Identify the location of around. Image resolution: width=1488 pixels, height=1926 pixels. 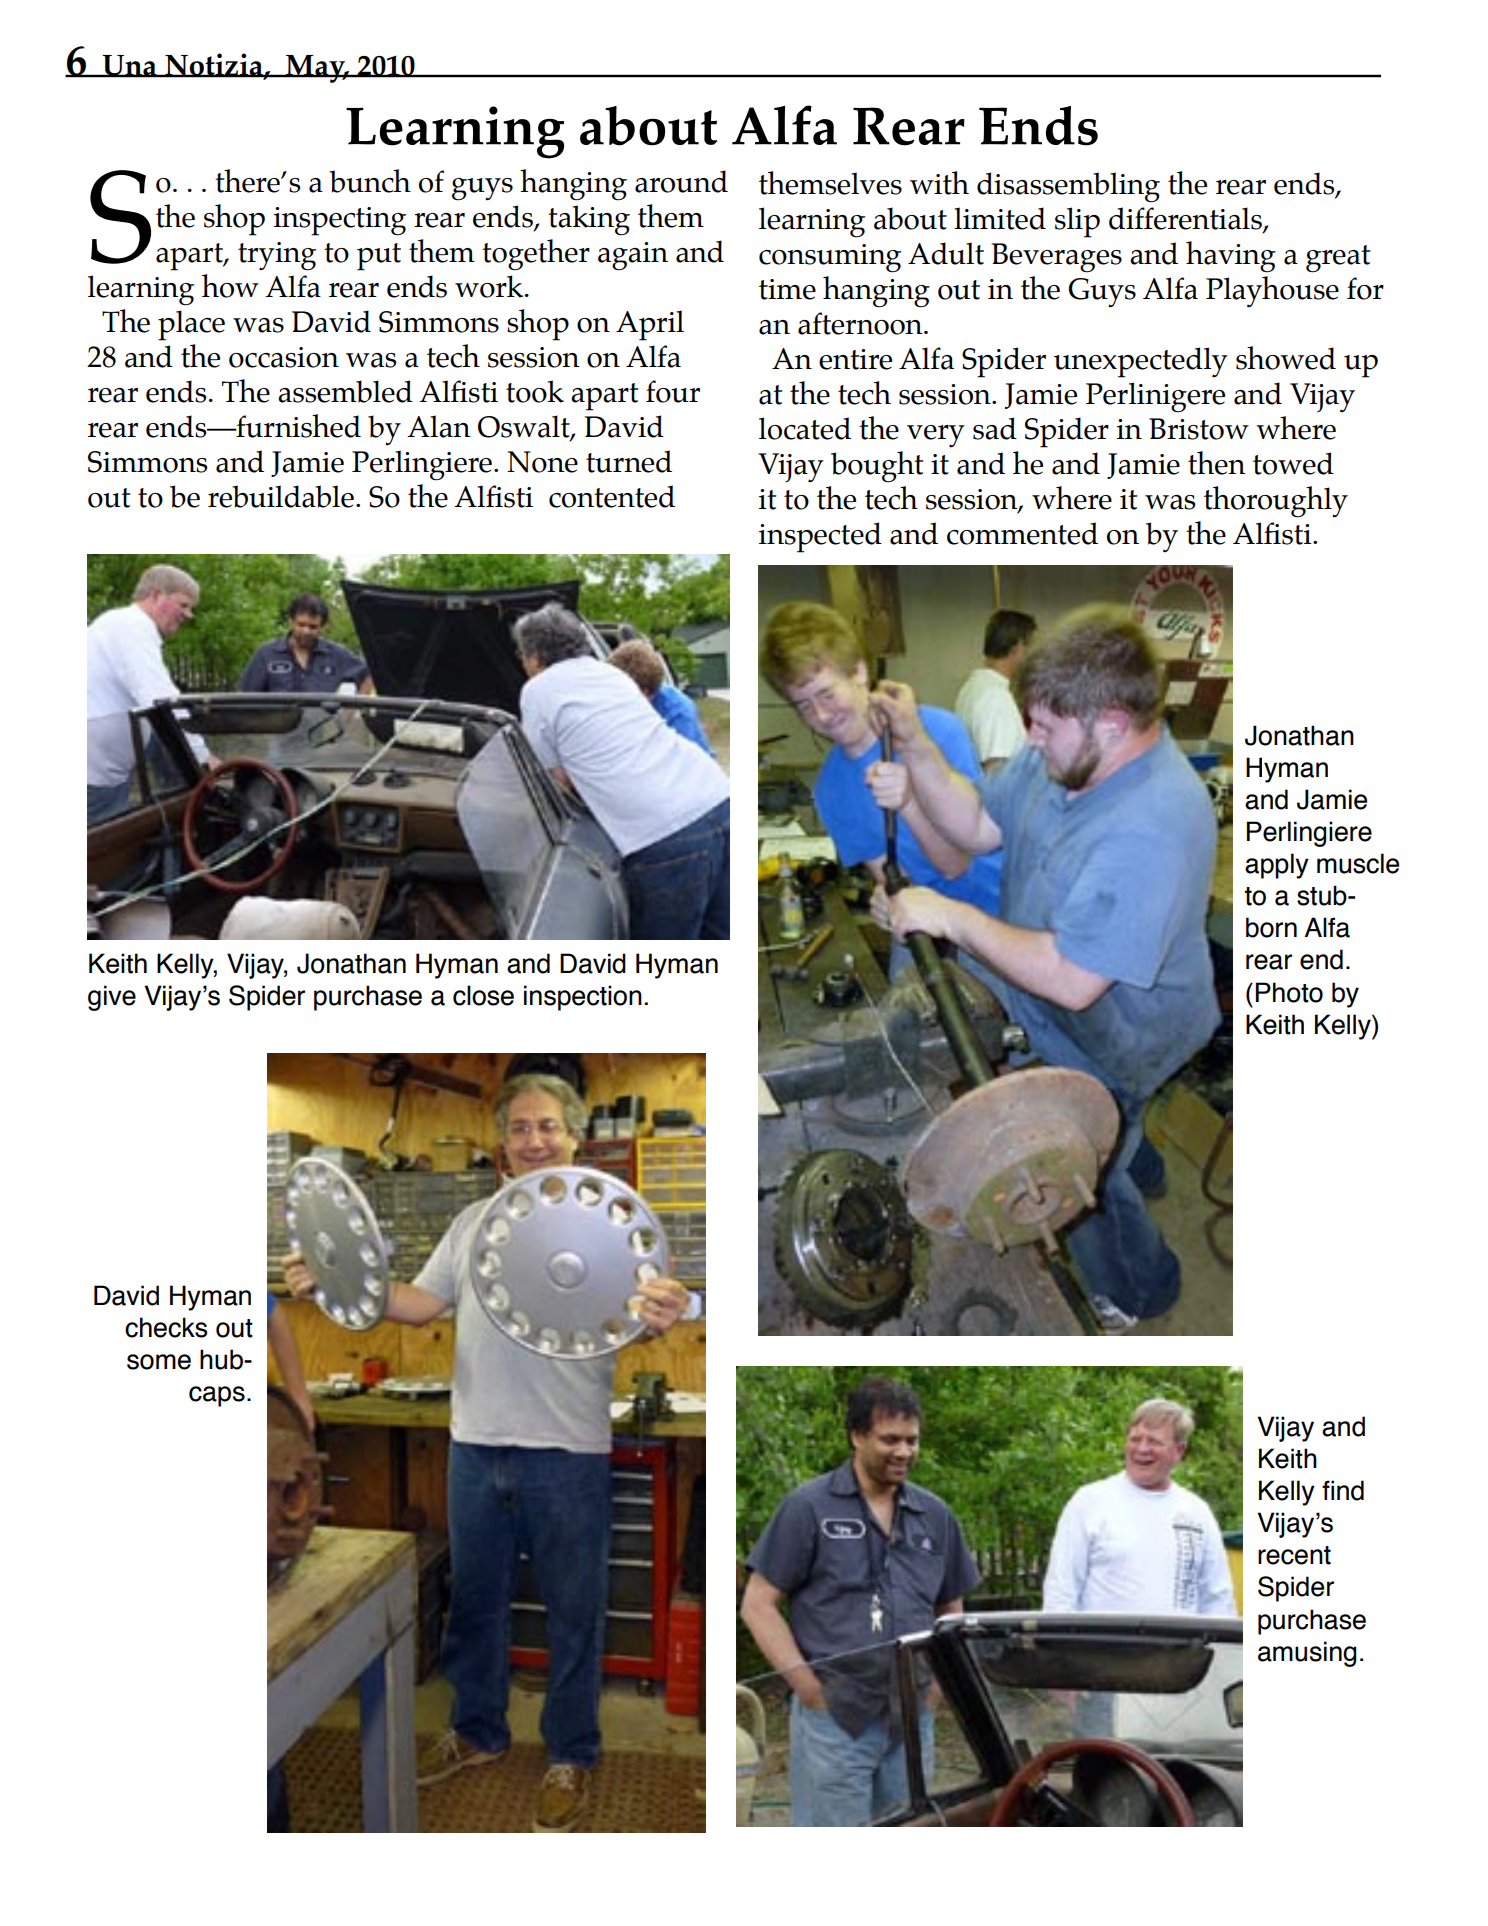
(681, 181).
